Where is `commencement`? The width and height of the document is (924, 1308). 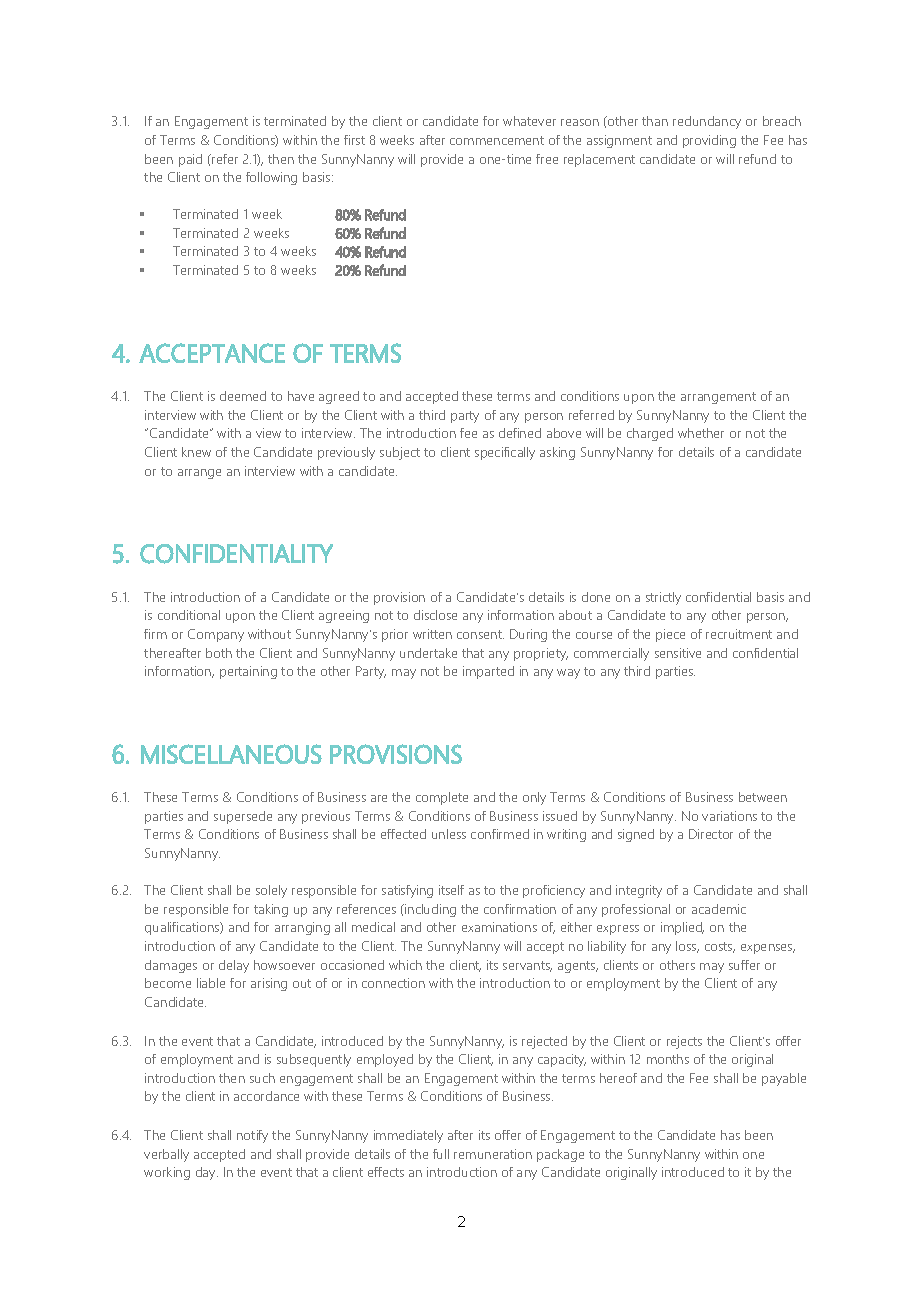
commencement is located at coordinates (497, 140).
